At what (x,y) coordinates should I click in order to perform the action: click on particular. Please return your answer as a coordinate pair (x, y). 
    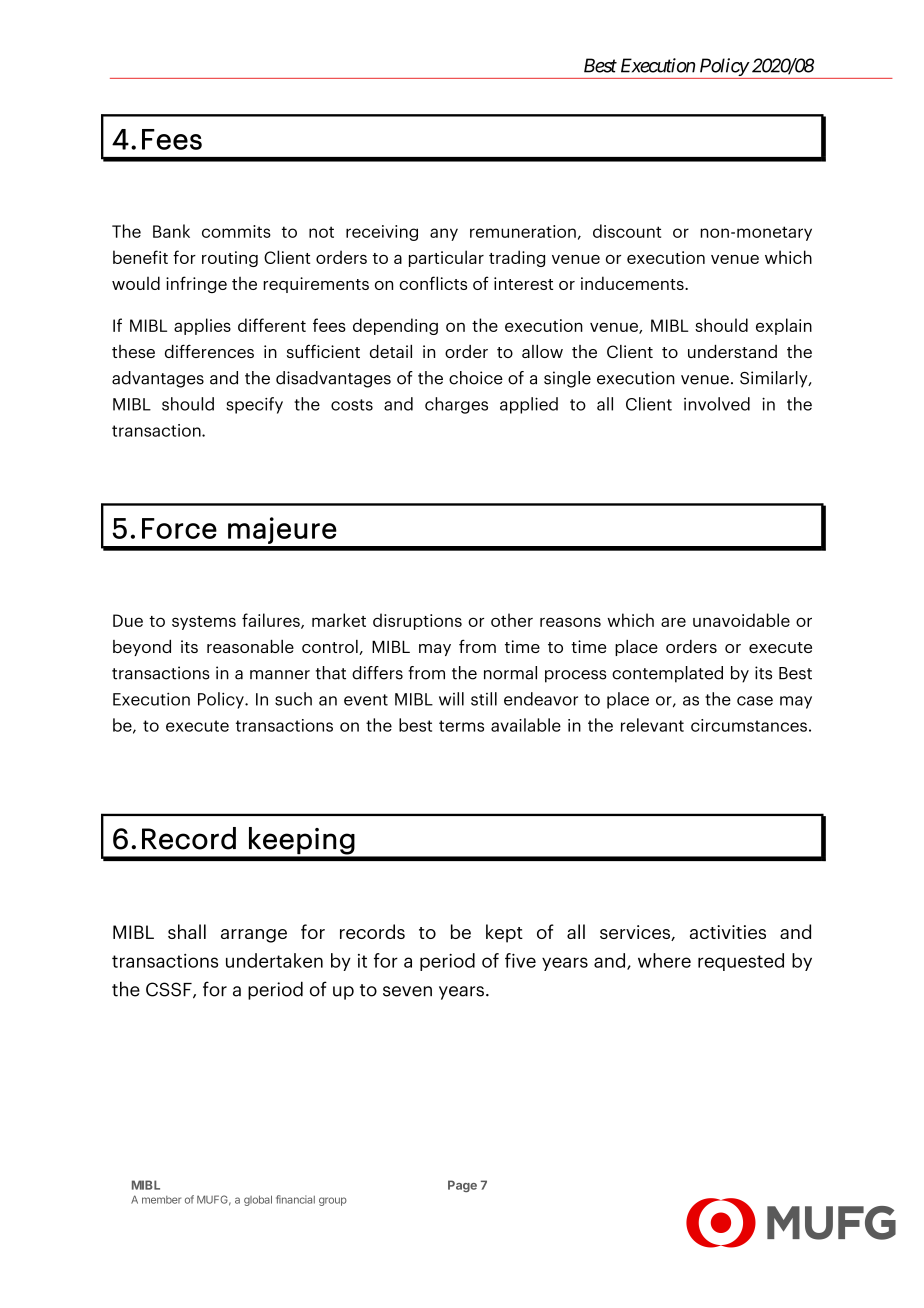
    Looking at the image, I should click on (446, 258).
